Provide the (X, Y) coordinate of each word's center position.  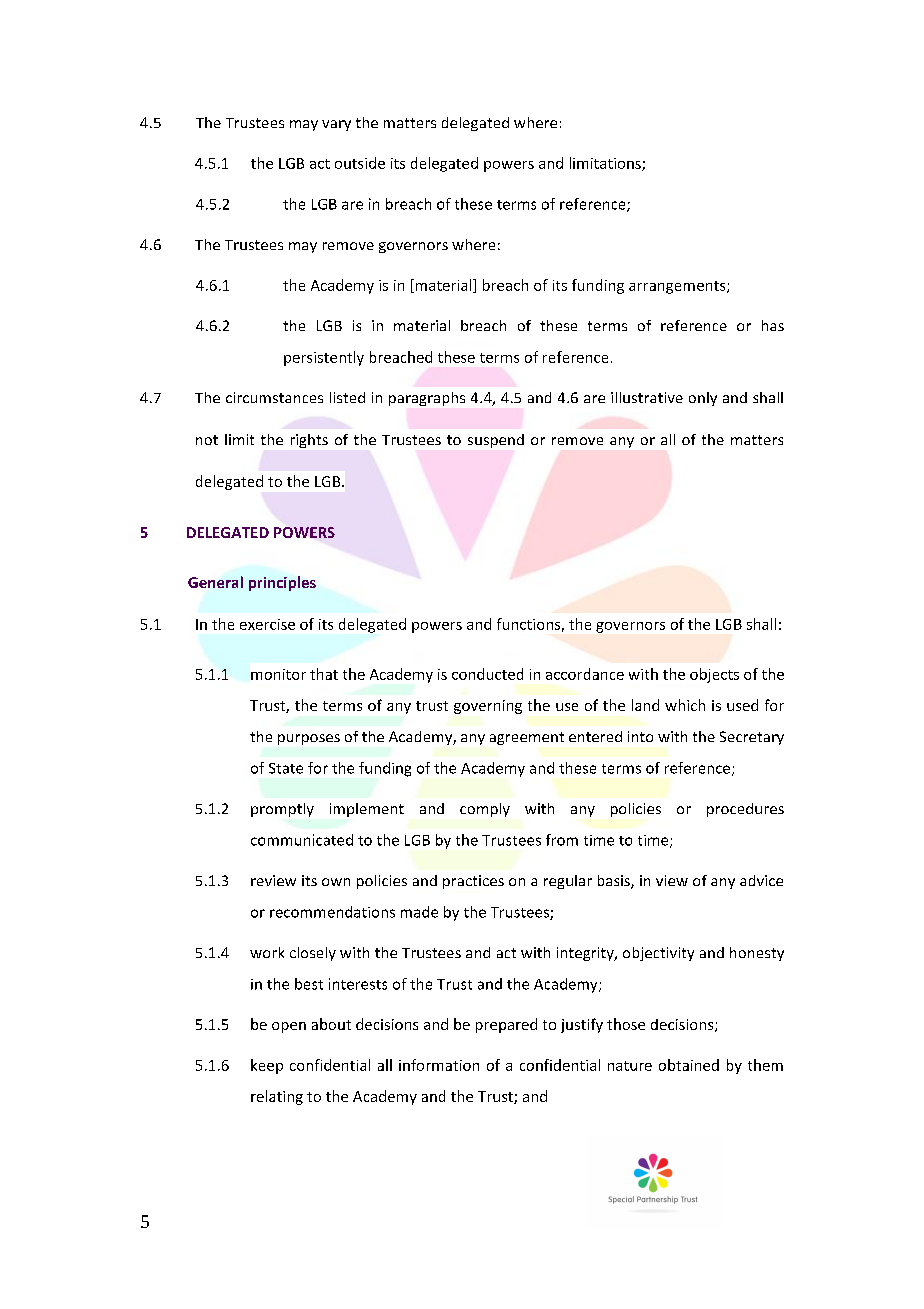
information (439, 1065)
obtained (689, 1065)
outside (360, 163)
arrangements (678, 287)
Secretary (752, 738)
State (286, 768)
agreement (527, 738)
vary (336, 125)
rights (309, 441)
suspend (496, 441)
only (703, 399)
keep (267, 1066)
